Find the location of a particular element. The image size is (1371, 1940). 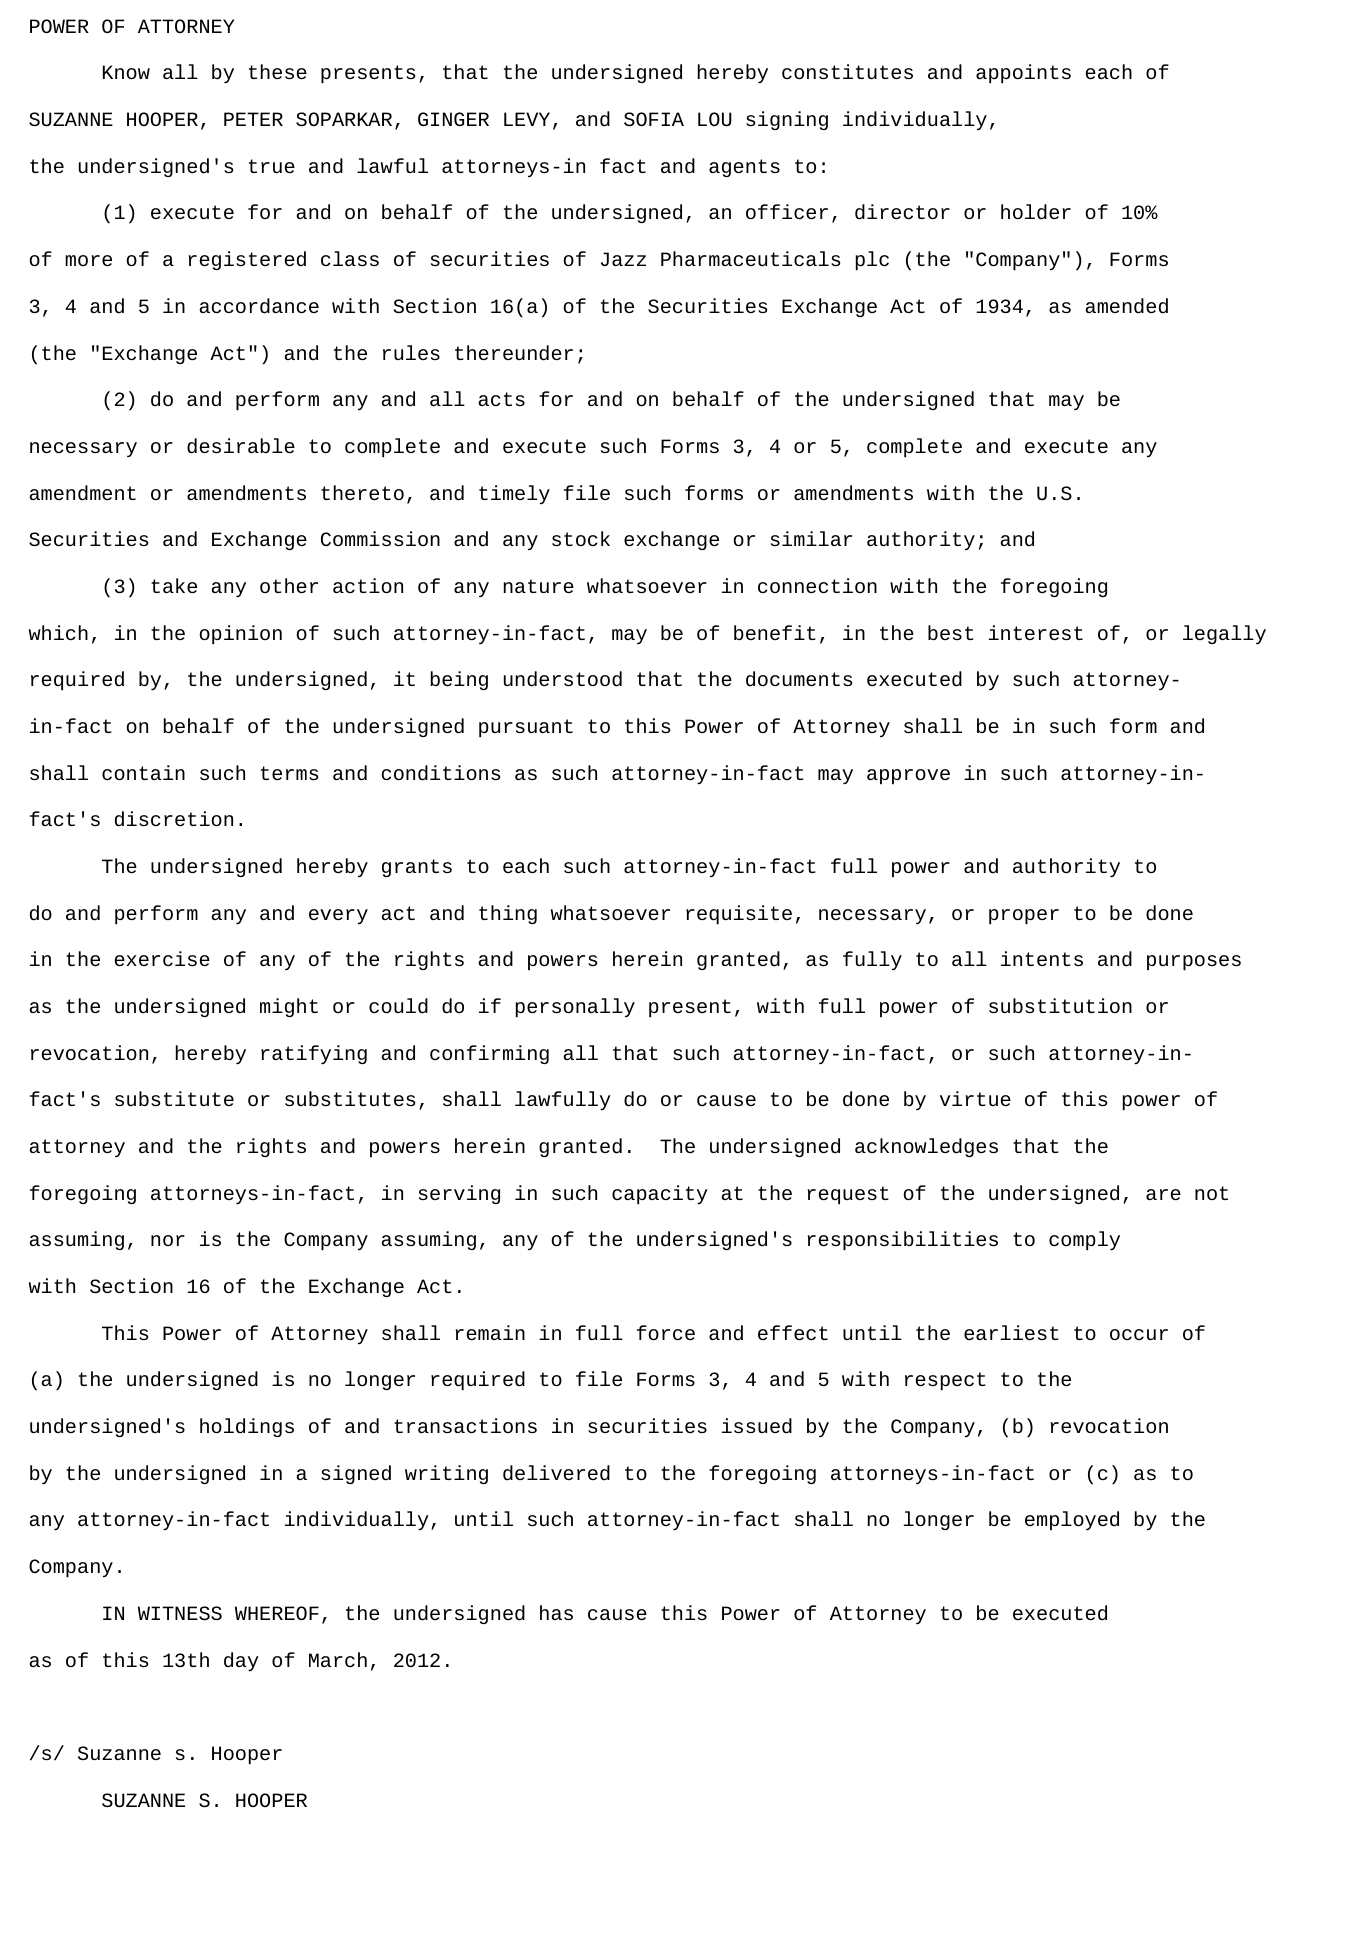

WITNESS is located at coordinates (180, 1613).
